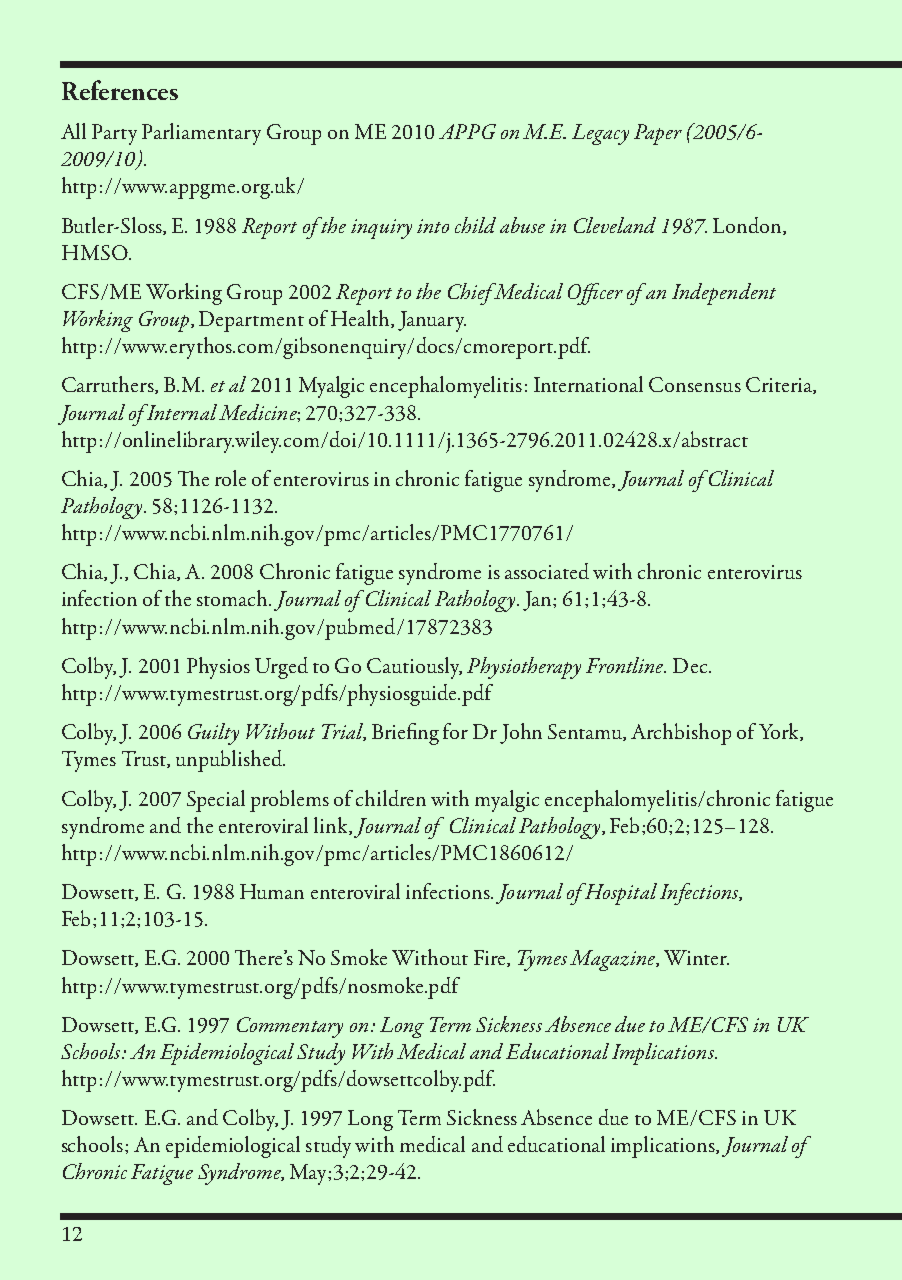 The height and width of the document is (1280, 902). Describe the element at coordinates (681, 734) in the document. I see `Archbishop` at that location.
